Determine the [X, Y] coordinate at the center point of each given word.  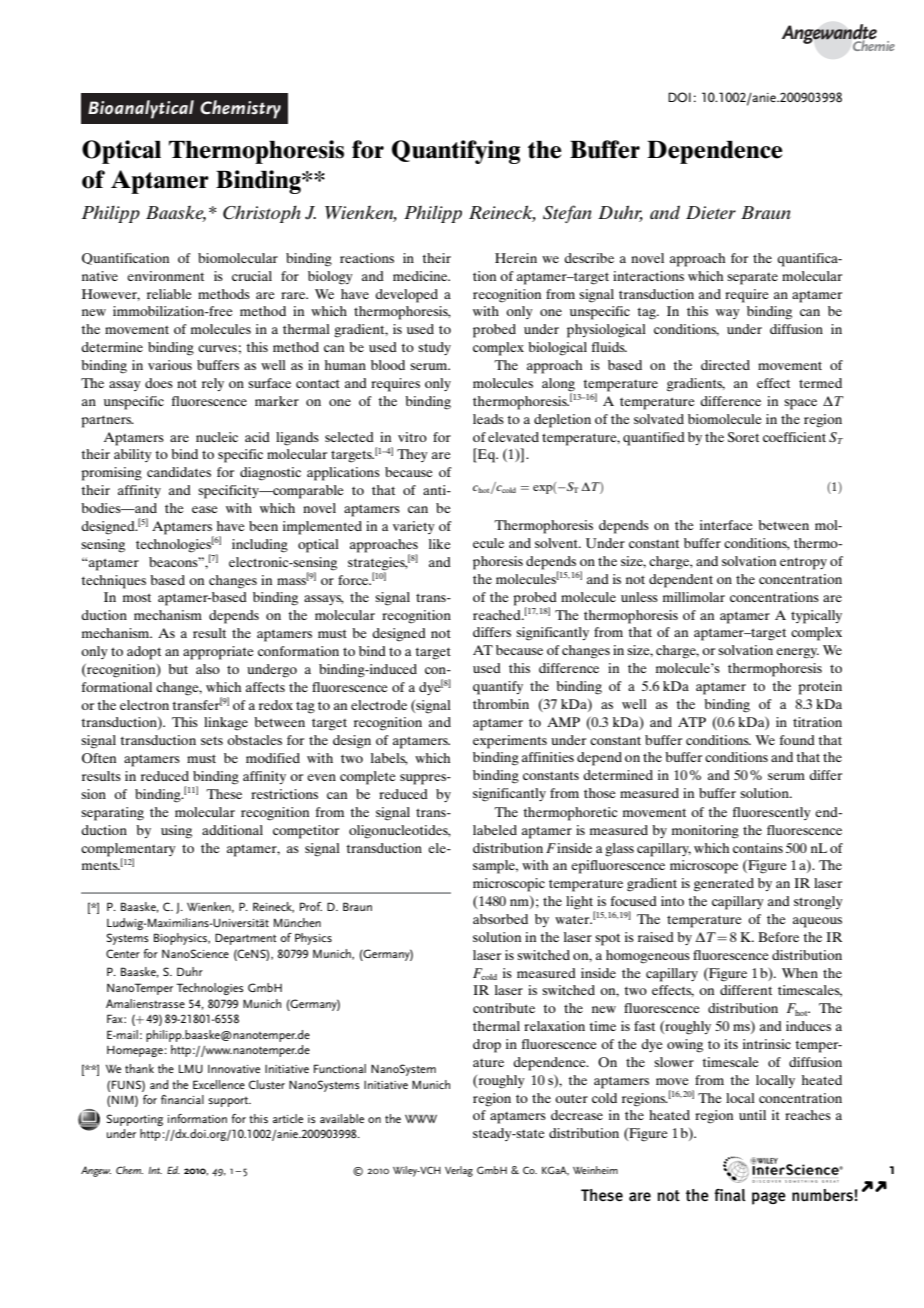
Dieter [711, 212]
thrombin [501, 704]
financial [182, 1099]
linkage [226, 724]
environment [165, 276]
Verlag [459, 1171]
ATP [692, 722]
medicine [421, 276]
